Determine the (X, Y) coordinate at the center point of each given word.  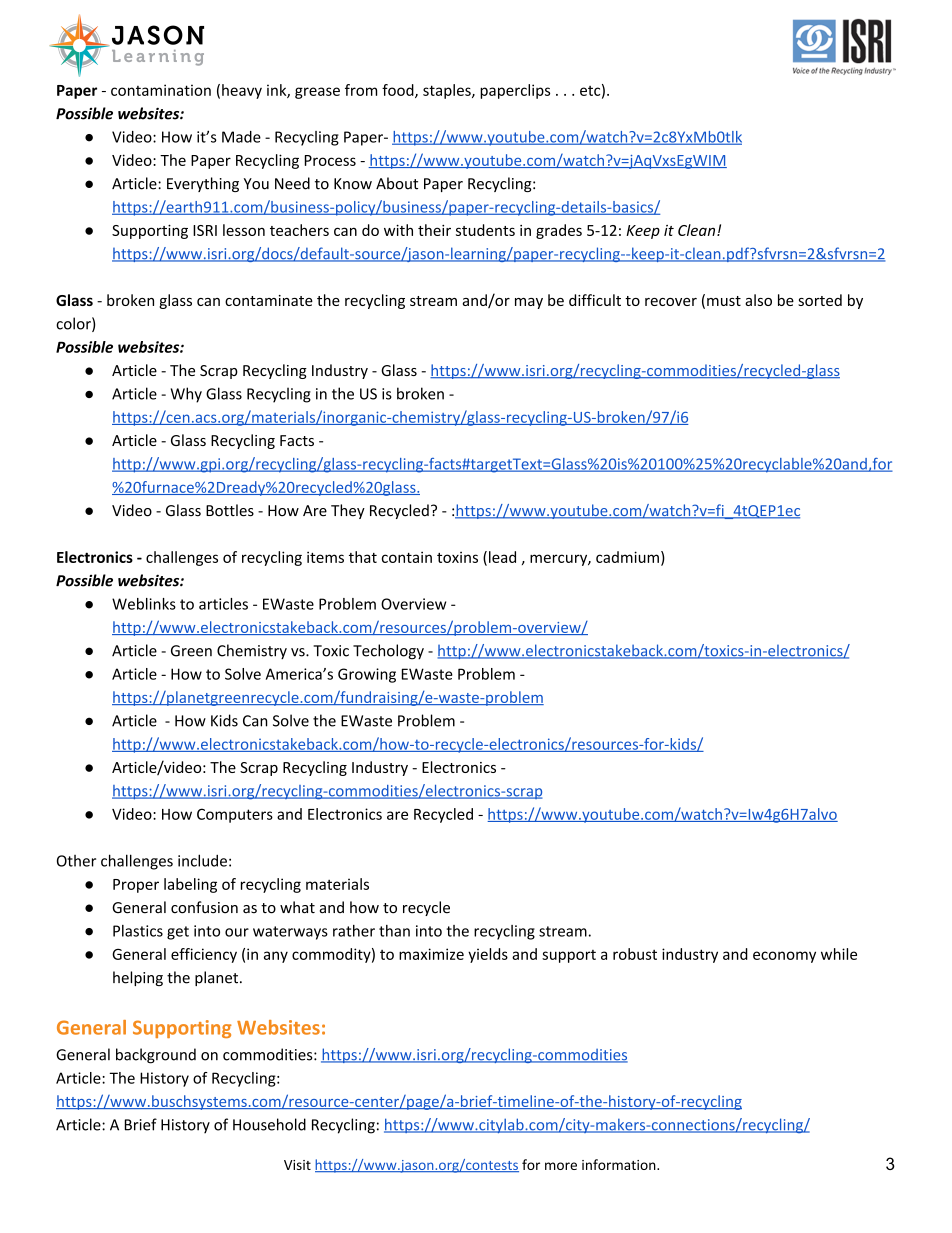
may (529, 303)
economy (784, 957)
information (620, 1164)
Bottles (230, 510)
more (561, 1166)
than (394, 931)
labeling (190, 885)
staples (448, 91)
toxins (457, 557)
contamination (161, 90)
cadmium (627, 557)
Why (186, 395)
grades (559, 231)
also (758, 300)
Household (269, 1124)
